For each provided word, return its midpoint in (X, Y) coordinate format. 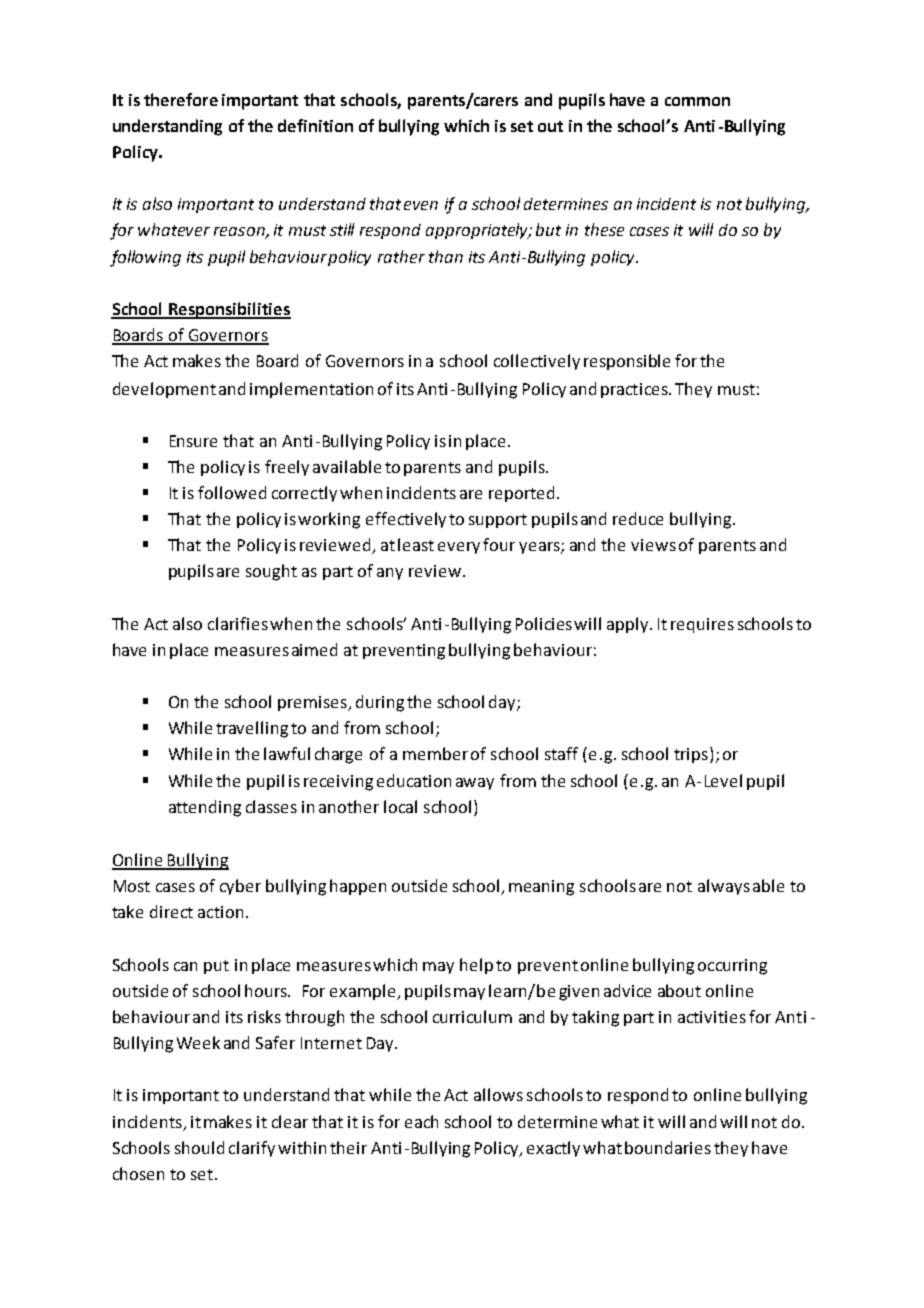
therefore (181, 99)
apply (627, 625)
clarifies (238, 623)
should (199, 1147)
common (697, 101)
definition (315, 125)
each (421, 1121)
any (390, 574)
